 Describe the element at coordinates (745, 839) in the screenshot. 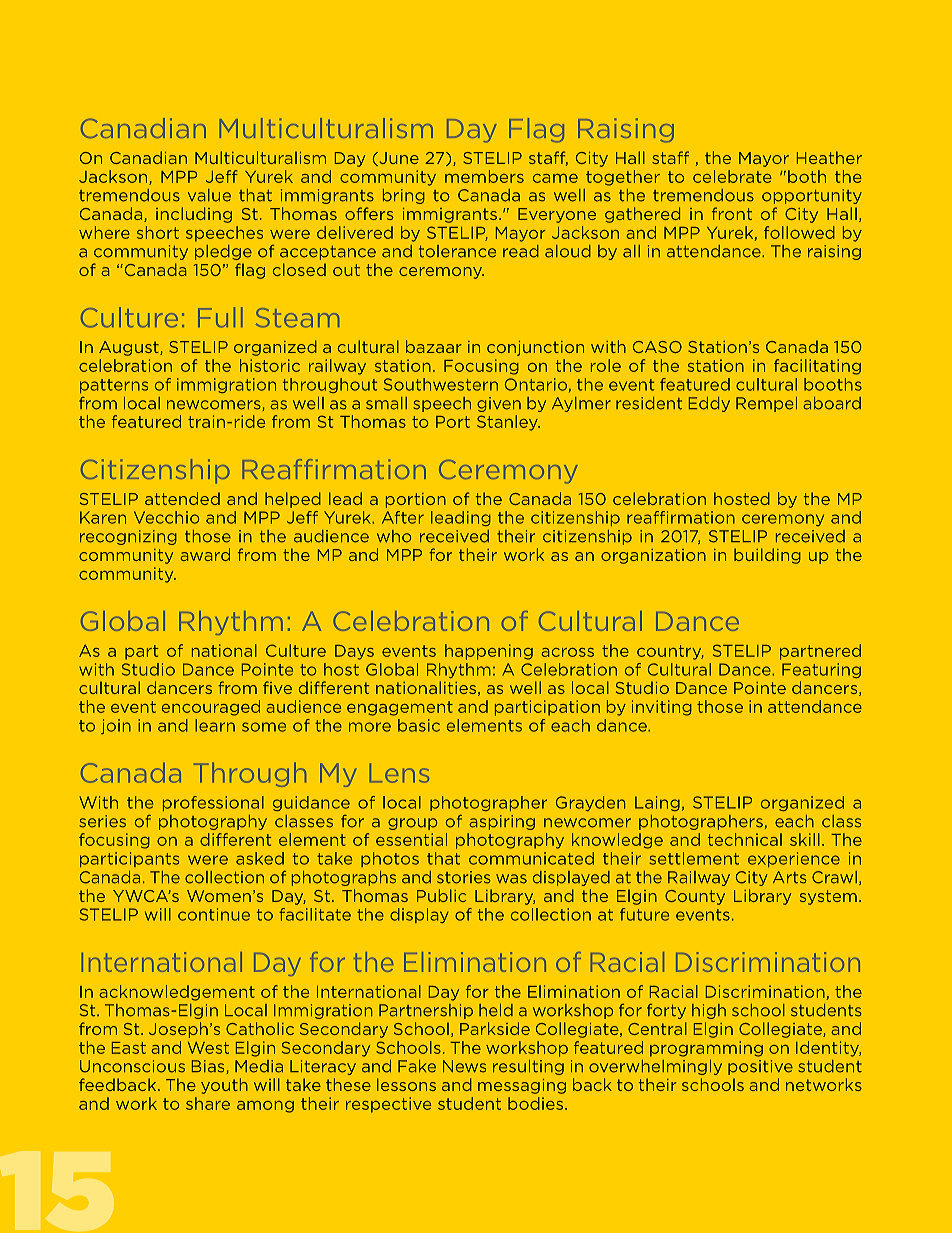

I see `technical` at that location.
